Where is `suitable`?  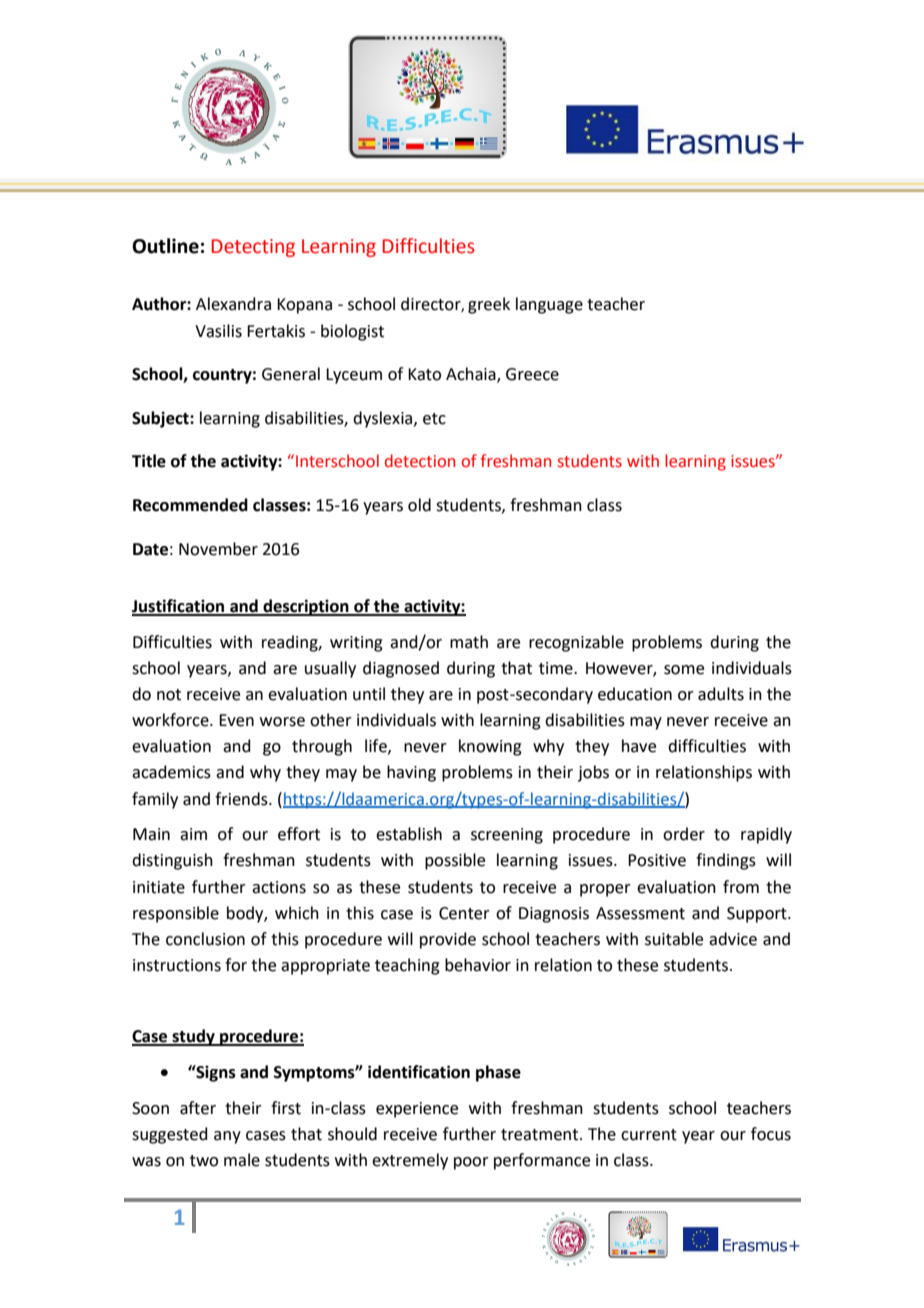
suitable is located at coordinates (674, 939).
